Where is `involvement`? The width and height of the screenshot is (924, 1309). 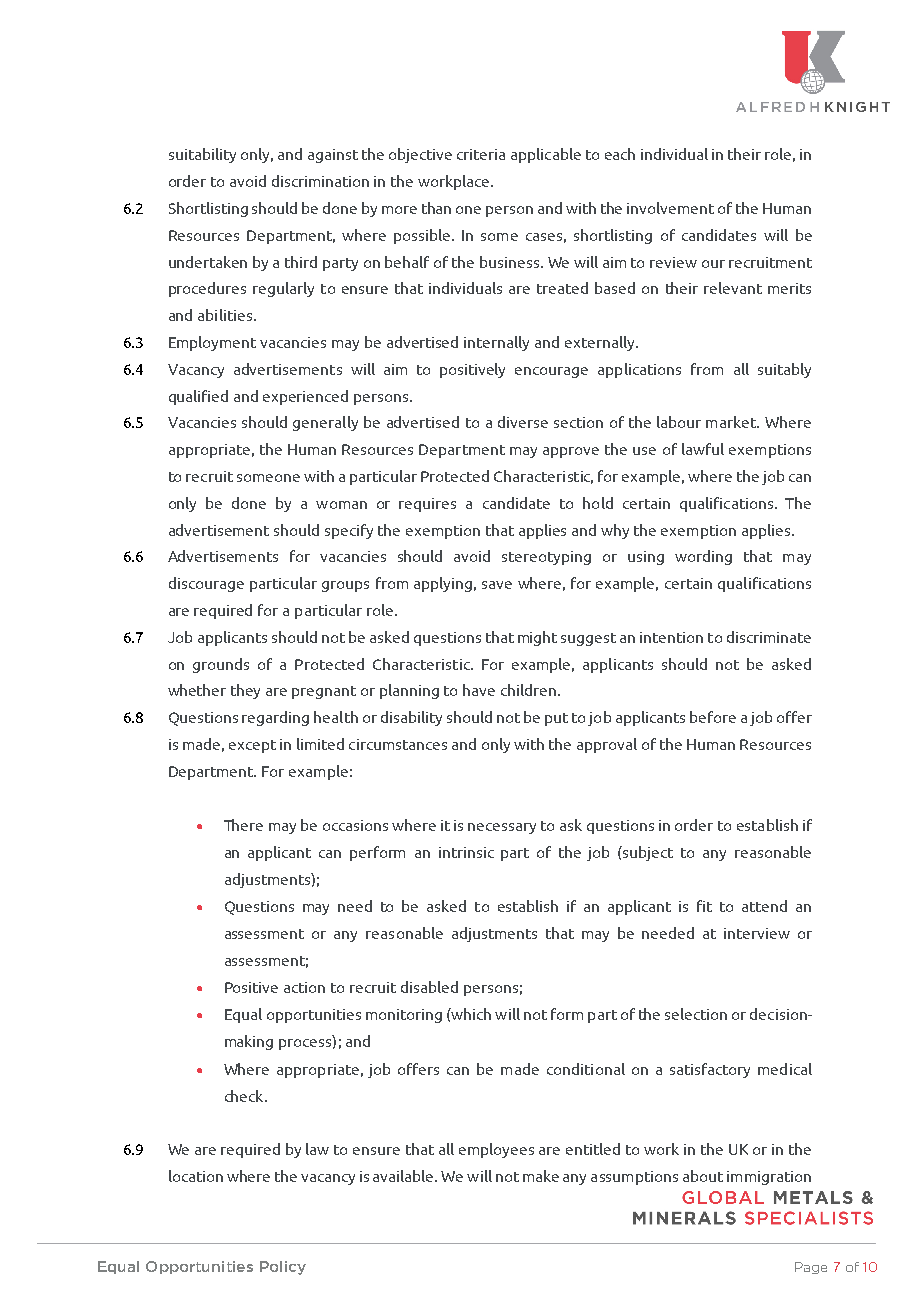 involvement is located at coordinates (670, 208).
